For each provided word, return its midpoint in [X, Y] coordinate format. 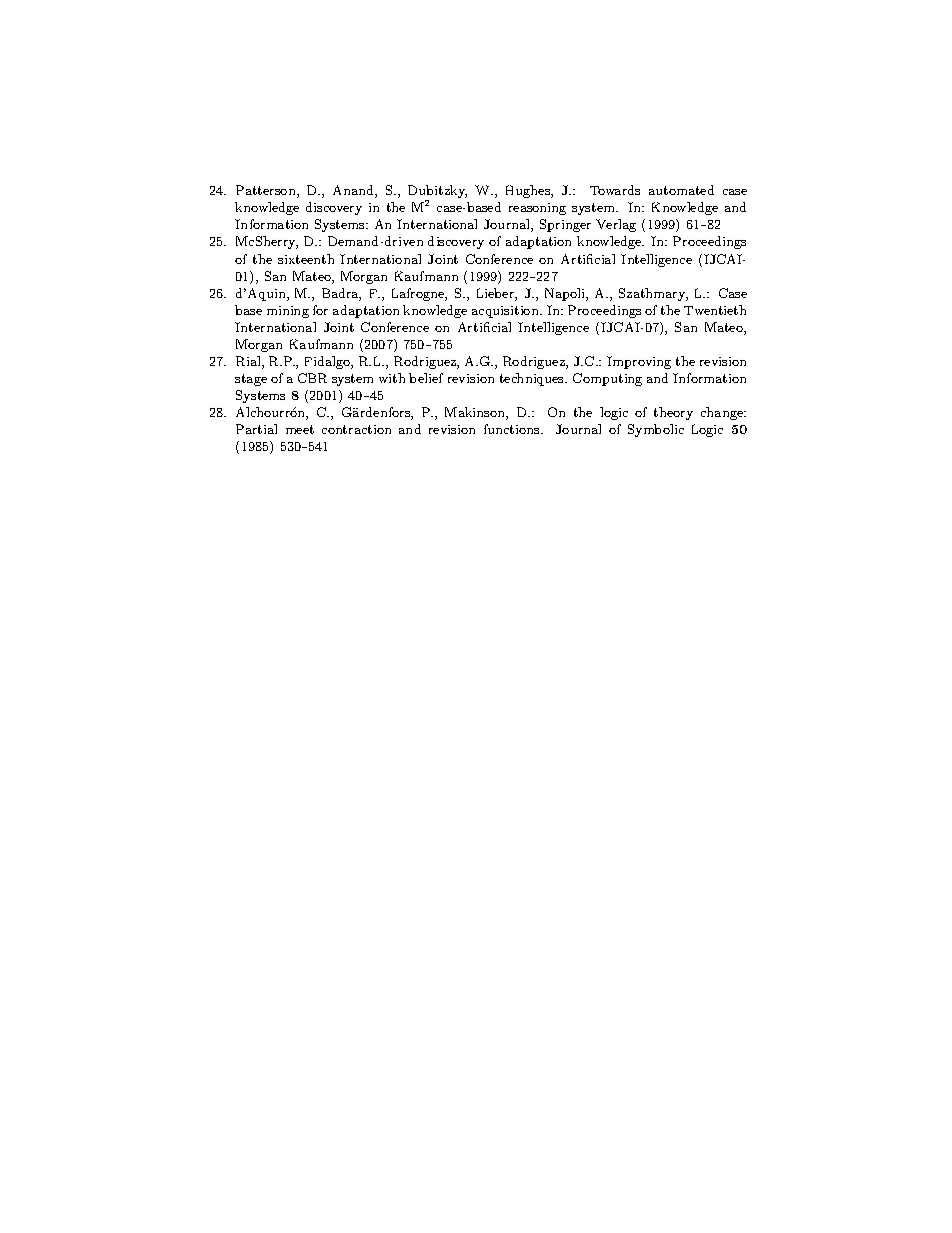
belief [426, 378]
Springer [565, 225]
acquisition [506, 312]
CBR [312, 378]
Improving [639, 362]
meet [300, 429]
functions [513, 429]
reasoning [537, 209]
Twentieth [715, 310]
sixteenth [306, 259]
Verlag [616, 225]
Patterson [267, 191]
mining [288, 312]
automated [681, 190]
